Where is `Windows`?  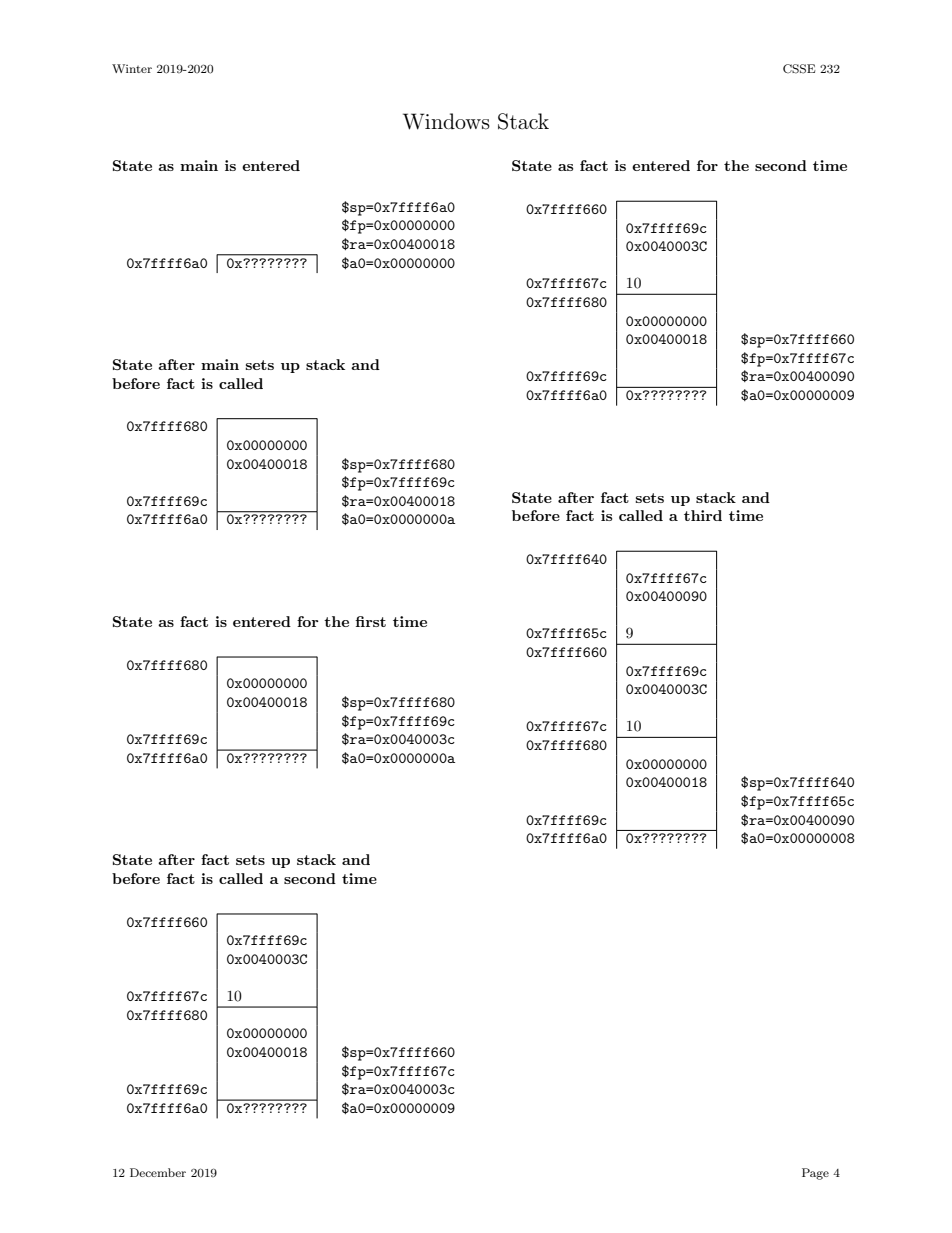
Windows is located at coordinates (446, 121).
